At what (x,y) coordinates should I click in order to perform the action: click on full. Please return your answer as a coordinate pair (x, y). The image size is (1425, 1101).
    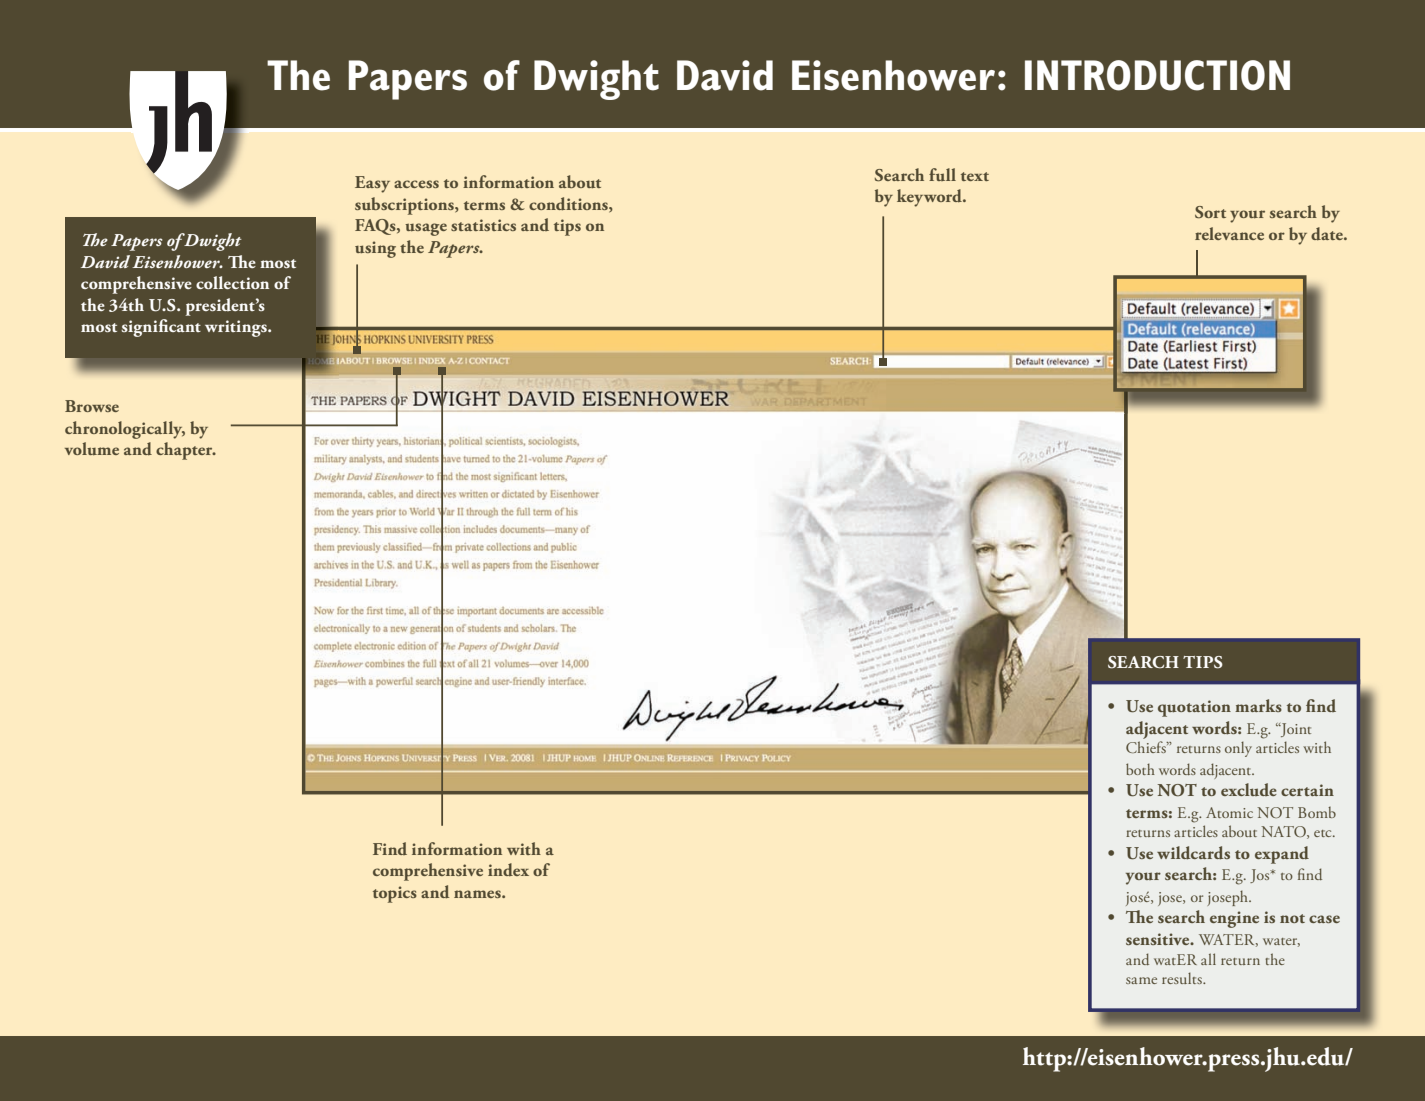
    Looking at the image, I should click on (942, 174).
